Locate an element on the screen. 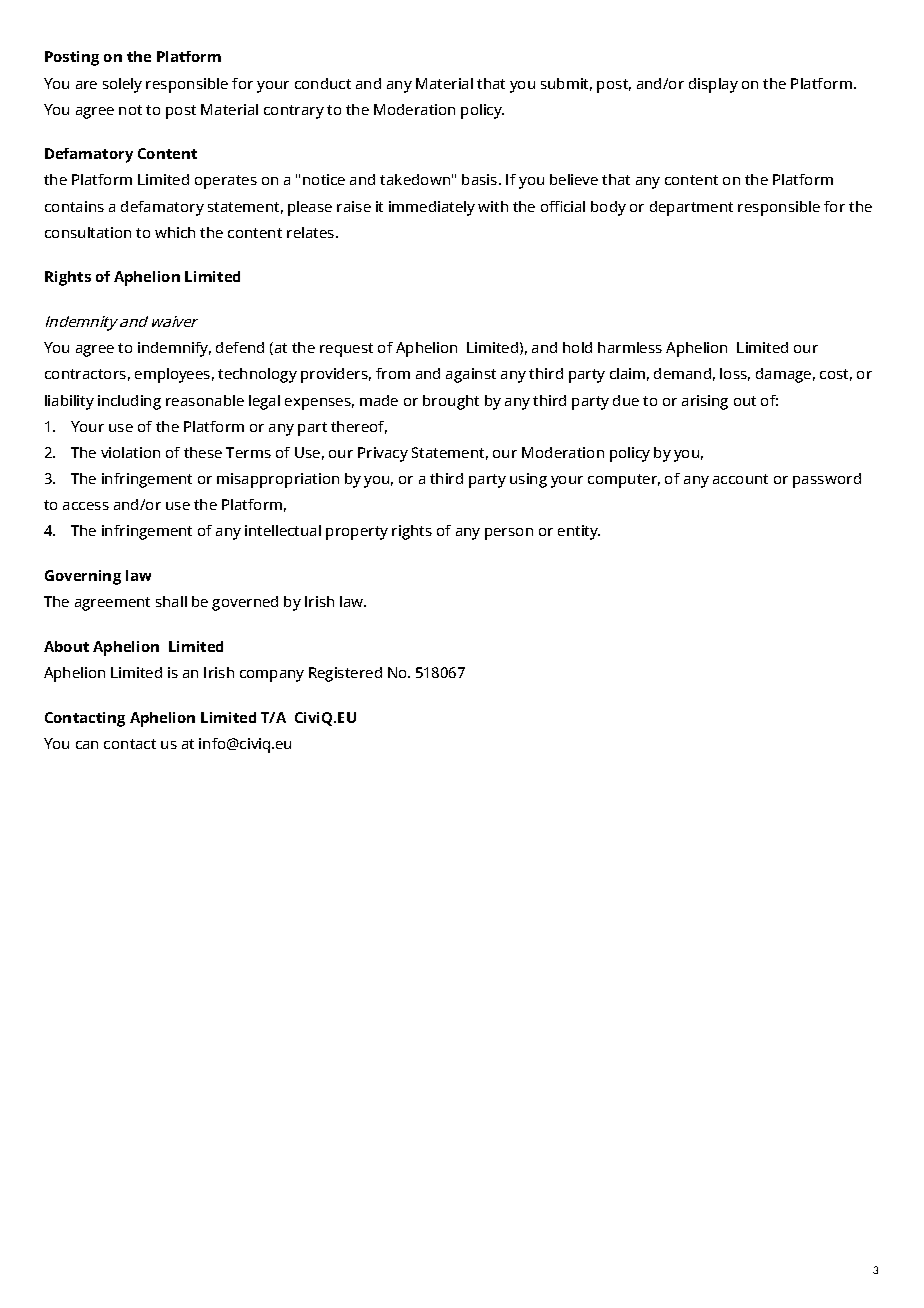  Registered is located at coordinates (345, 674).
